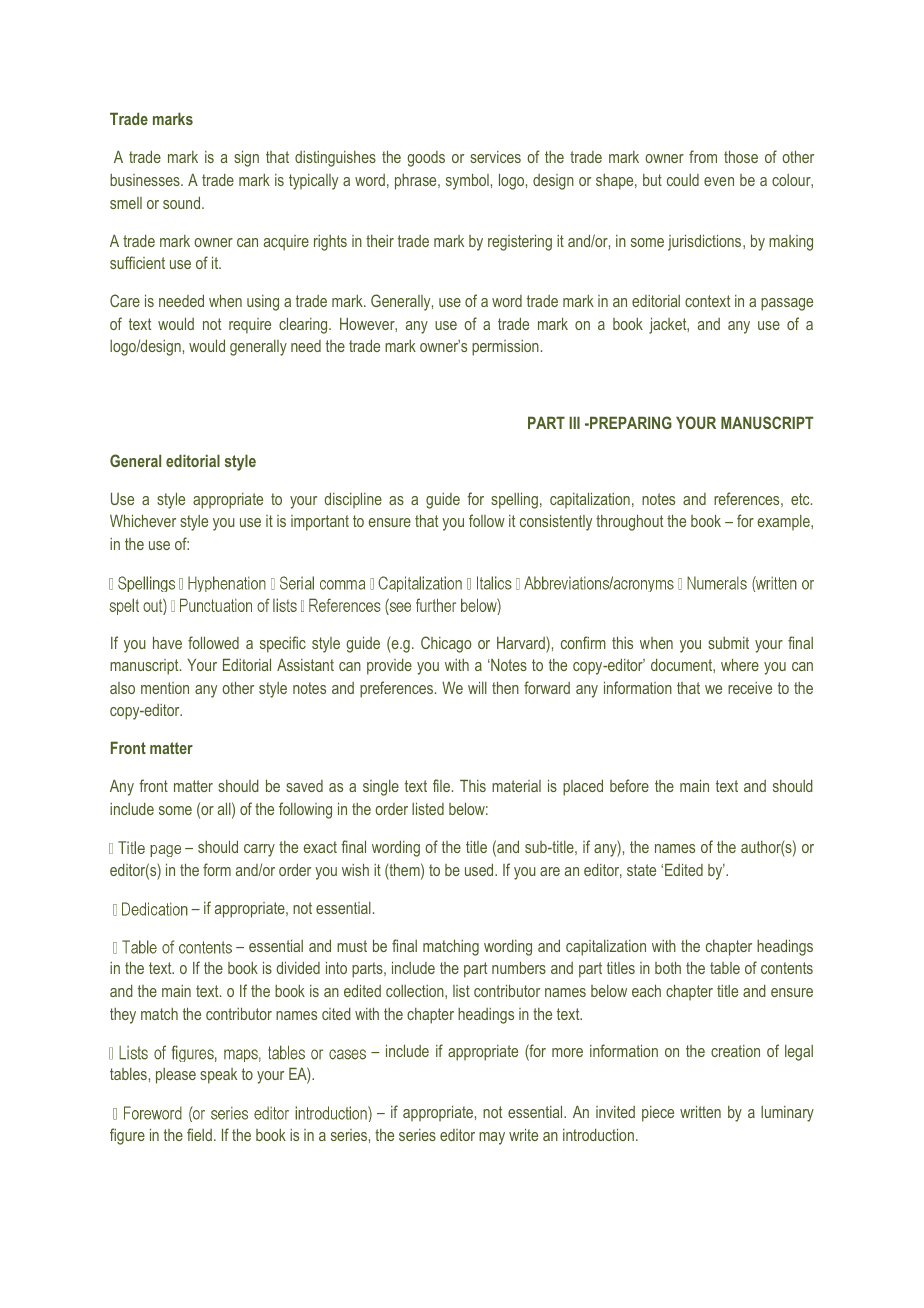  Describe the element at coordinates (728, 643) in the screenshot. I see `submit` at that location.
